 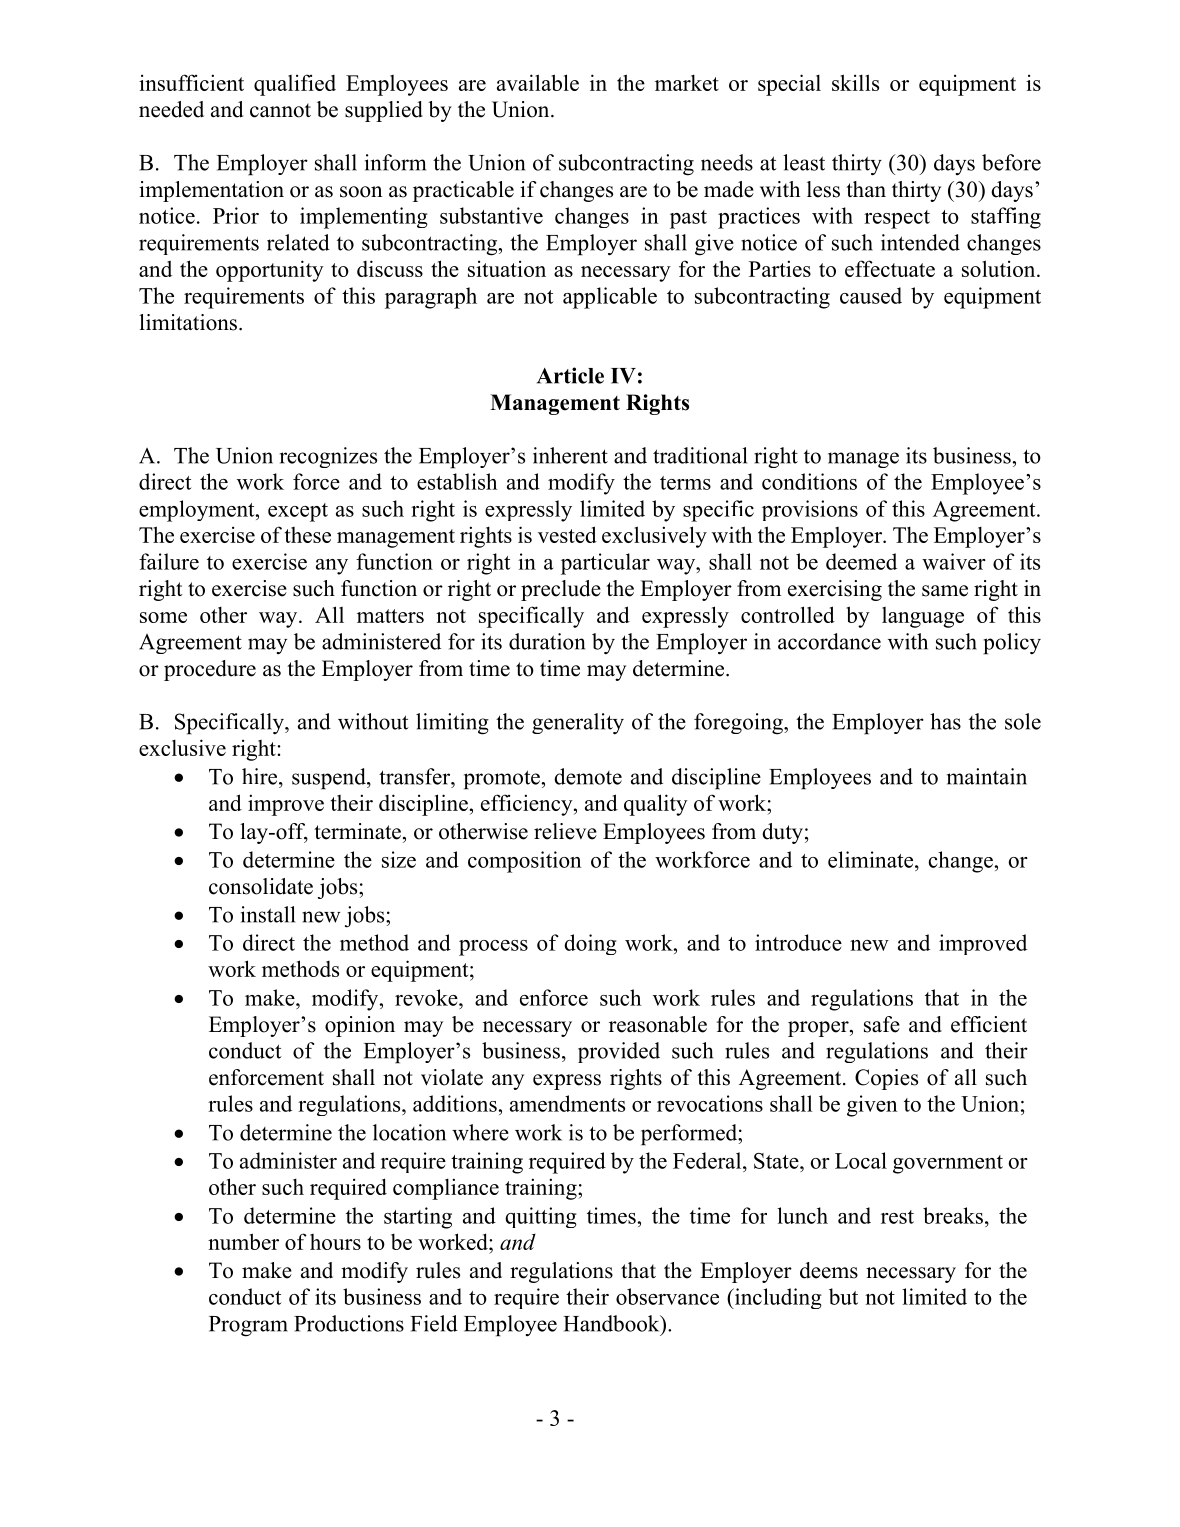 I want to click on procedure, so click(x=210, y=670).
